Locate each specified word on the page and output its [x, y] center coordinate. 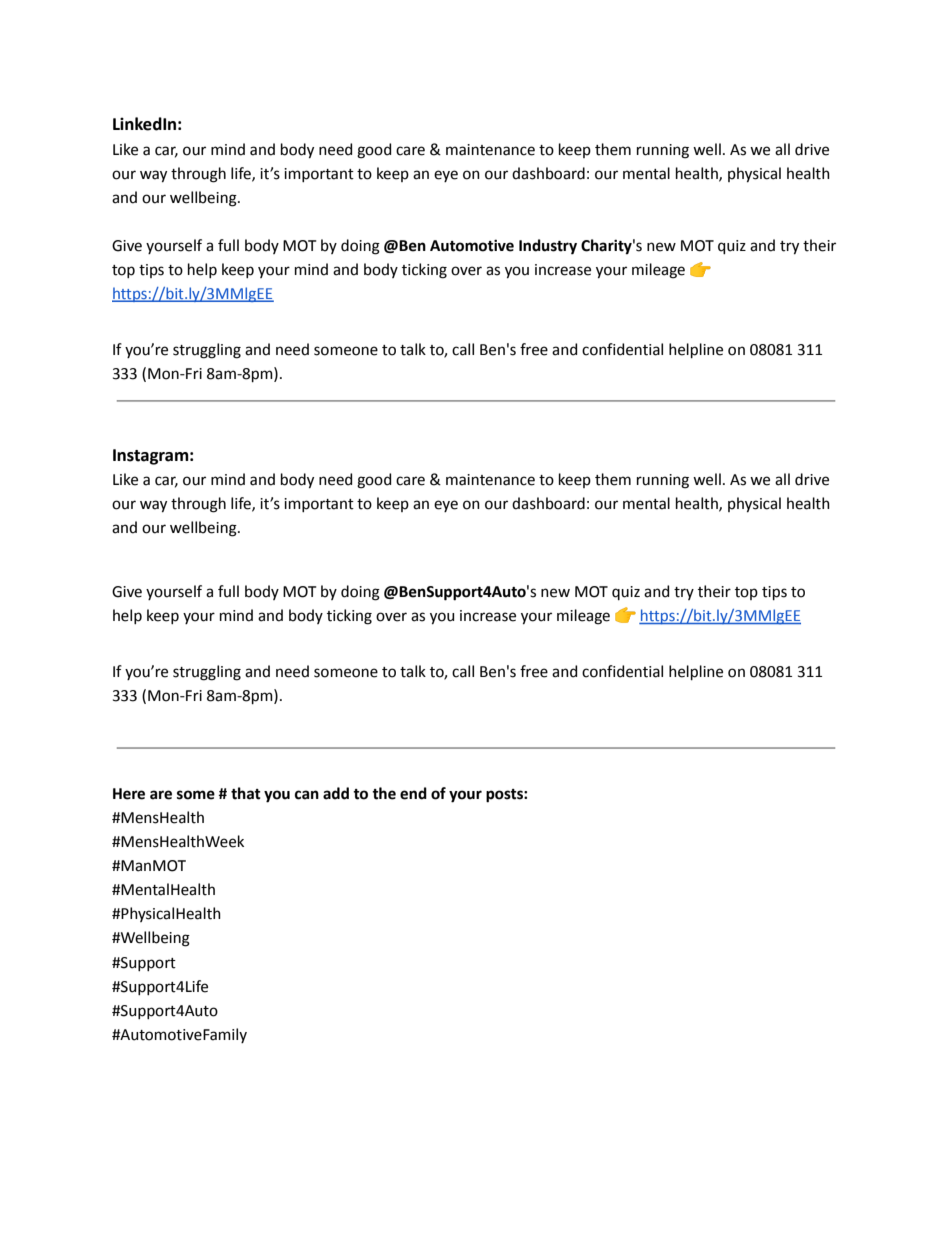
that [246, 793]
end [413, 793]
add [336, 793]
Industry [548, 247]
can [307, 795]
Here [129, 794]
